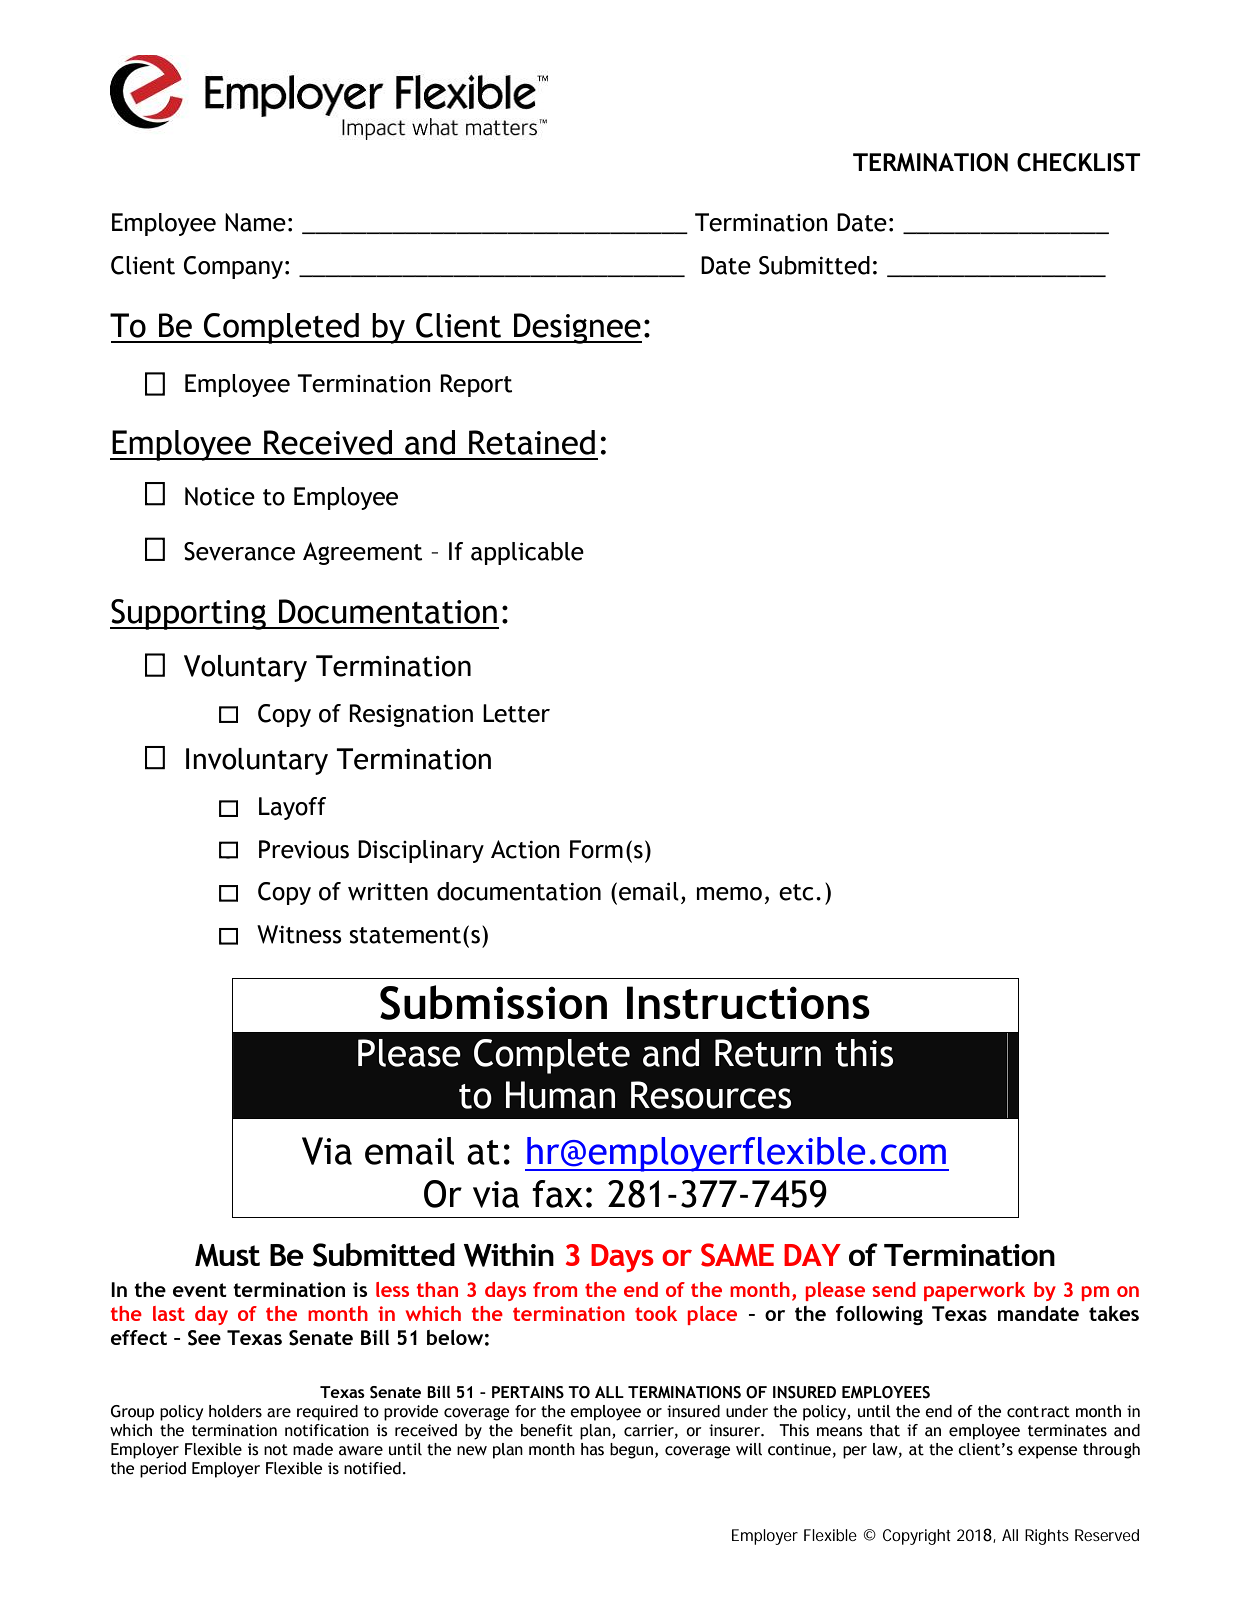  What do you see at coordinates (299, 934) in the image?
I see `Witness` at bounding box center [299, 934].
